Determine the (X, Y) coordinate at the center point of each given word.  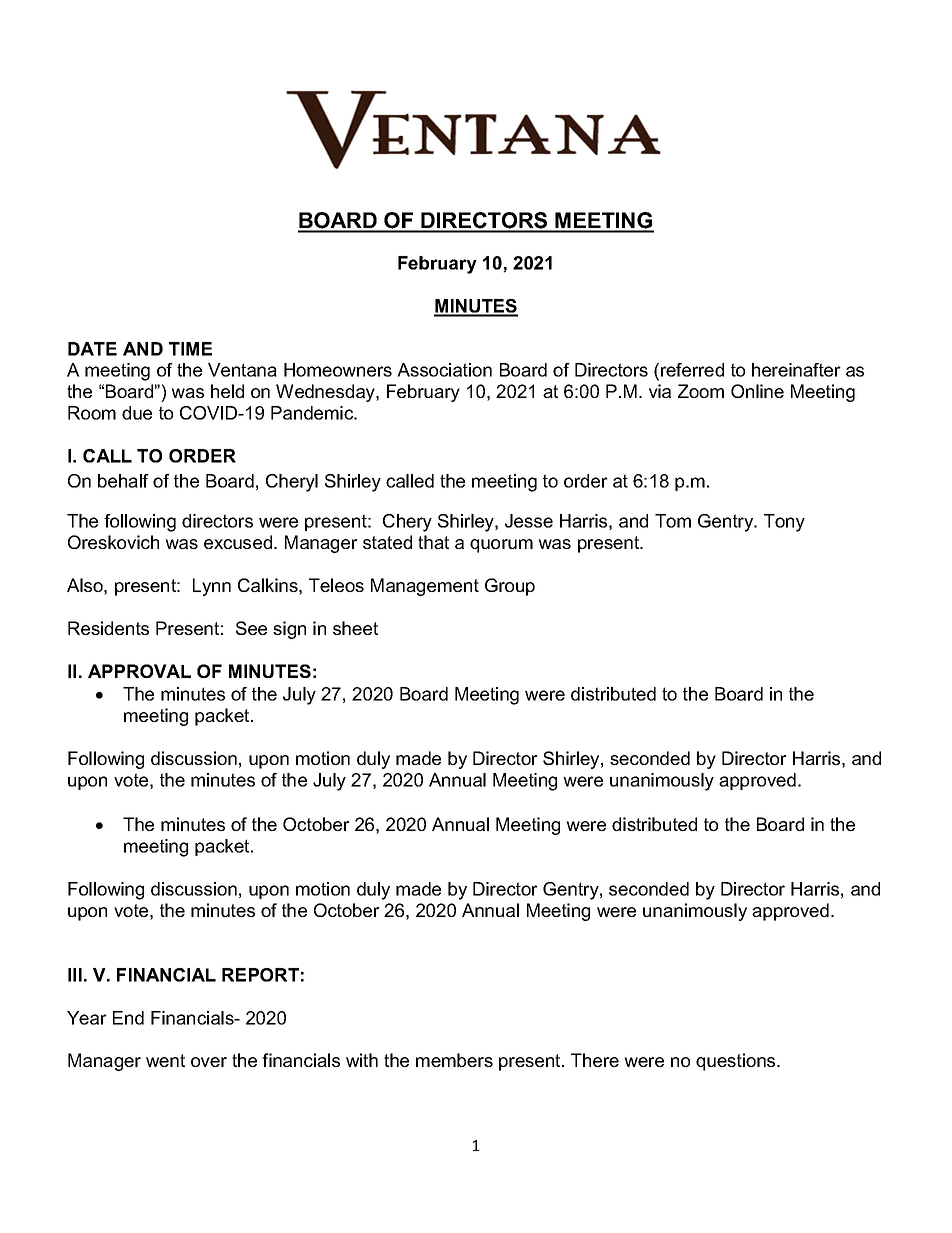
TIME (190, 349)
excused (239, 542)
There (595, 1060)
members (454, 1060)
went (165, 1060)
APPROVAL (139, 671)
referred (692, 370)
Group (510, 587)
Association (444, 370)
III (75, 975)
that (433, 542)
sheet (355, 628)
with (362, 1060)
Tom (673, 521)
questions (737, 1062)
